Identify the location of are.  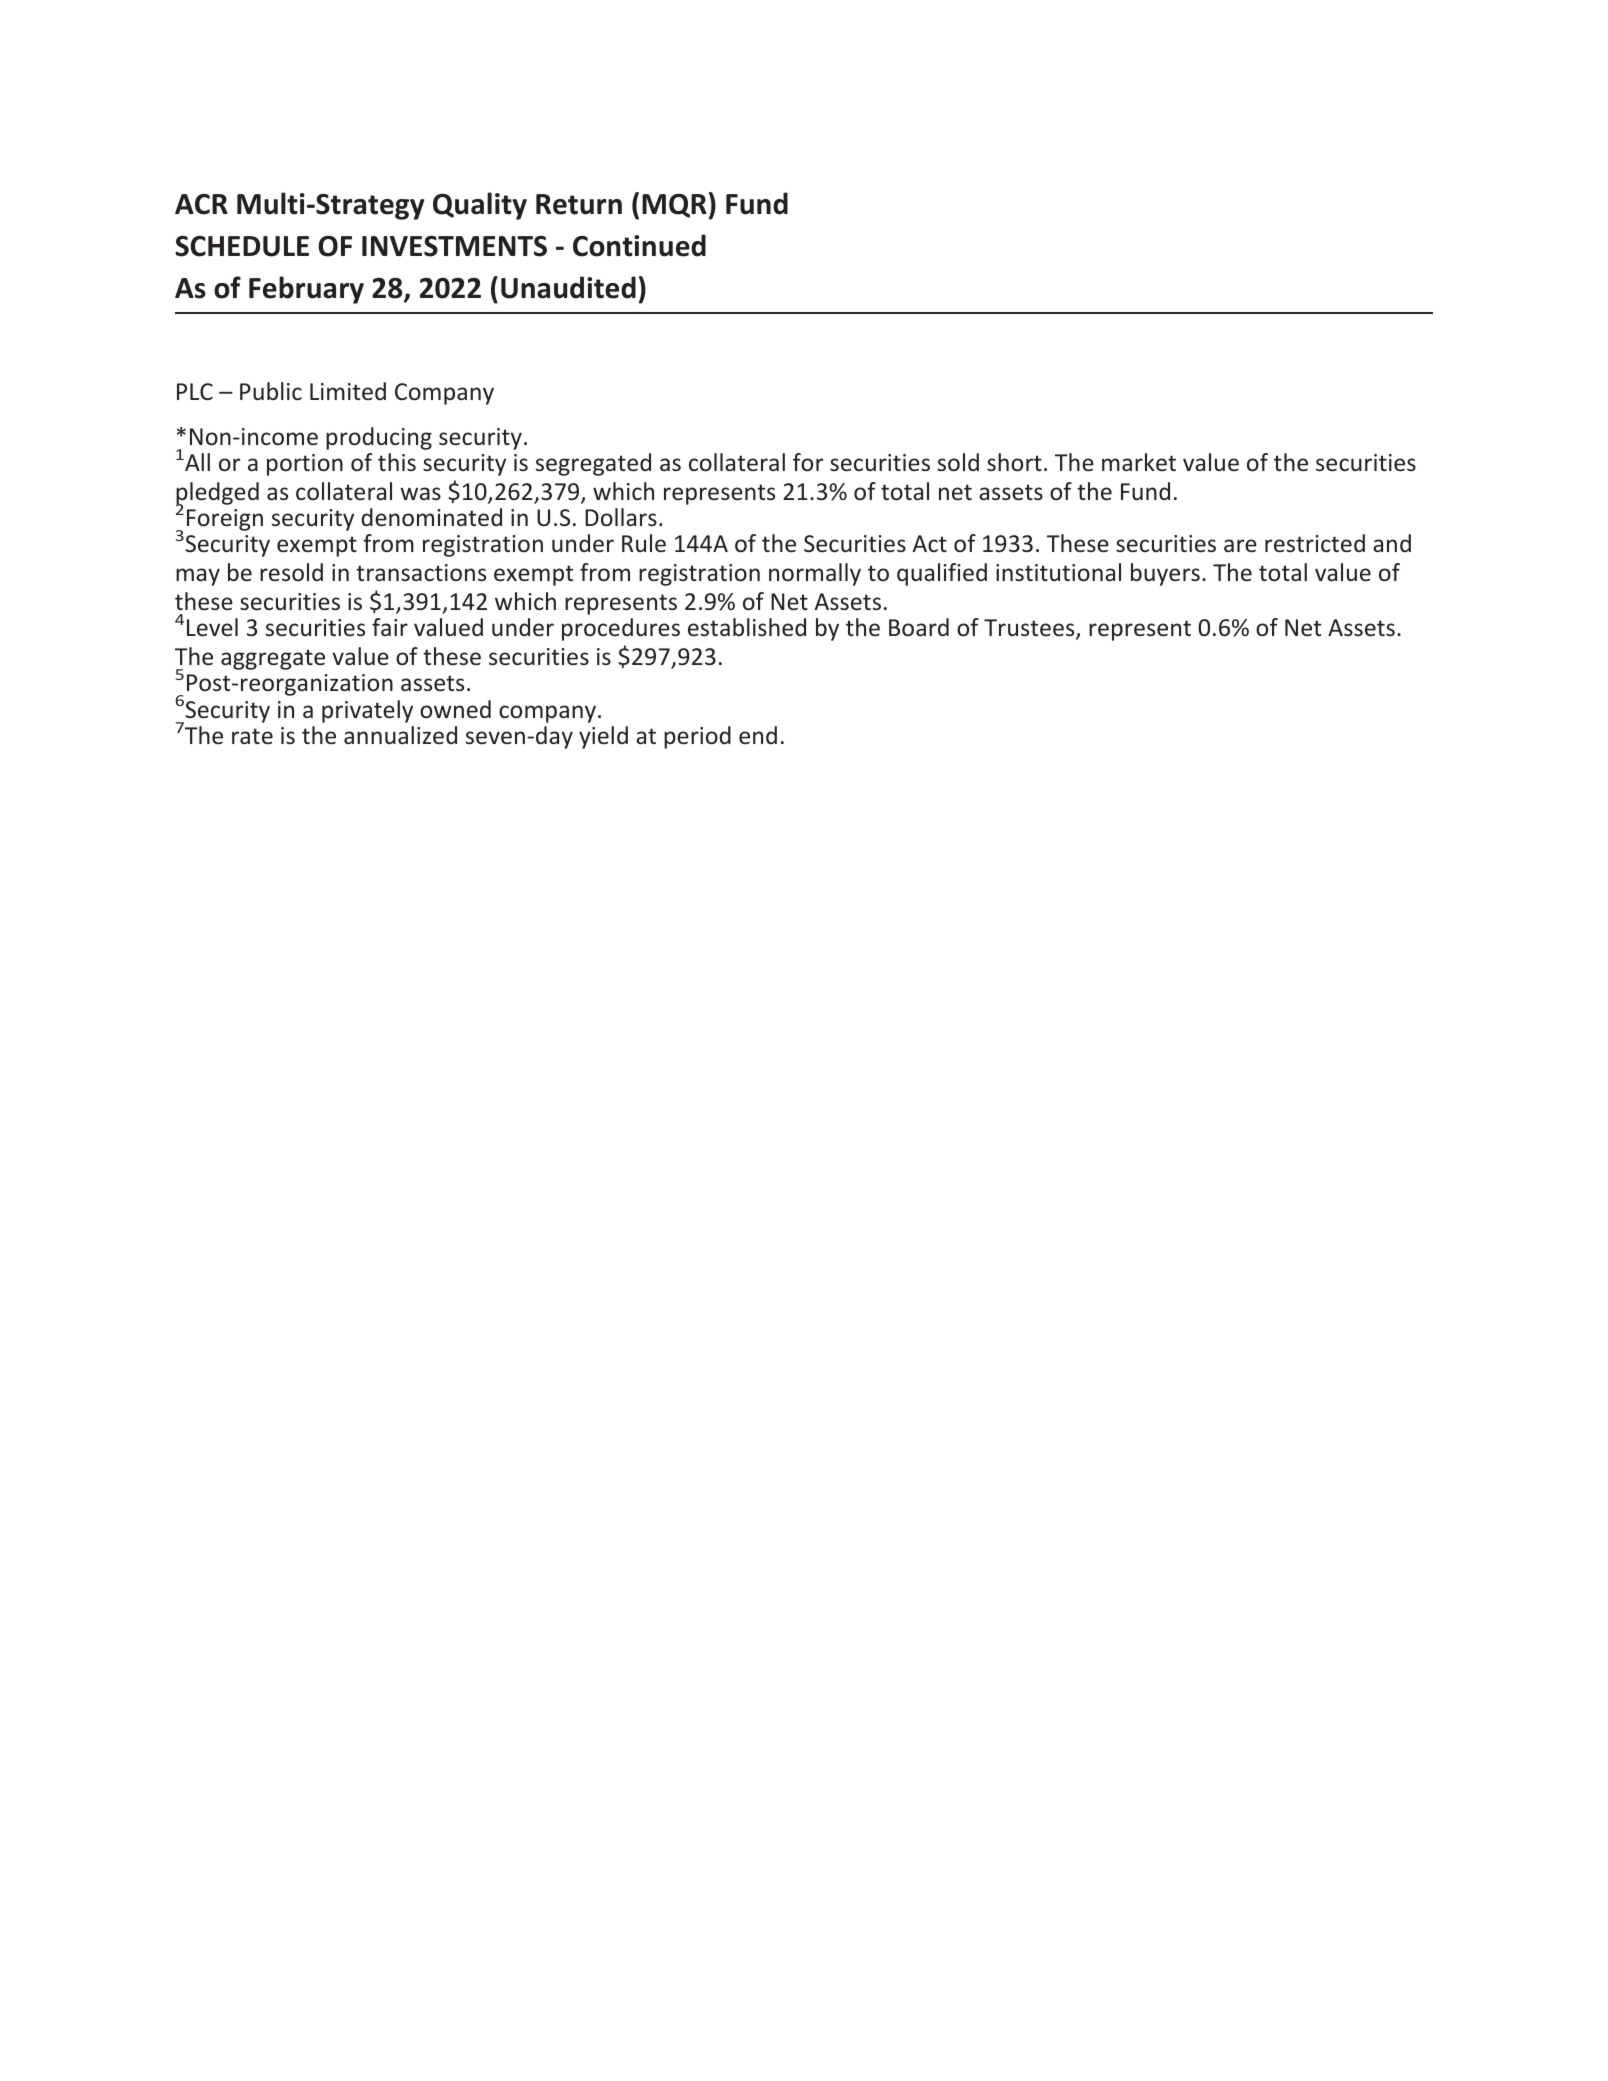
(1240, 545).
